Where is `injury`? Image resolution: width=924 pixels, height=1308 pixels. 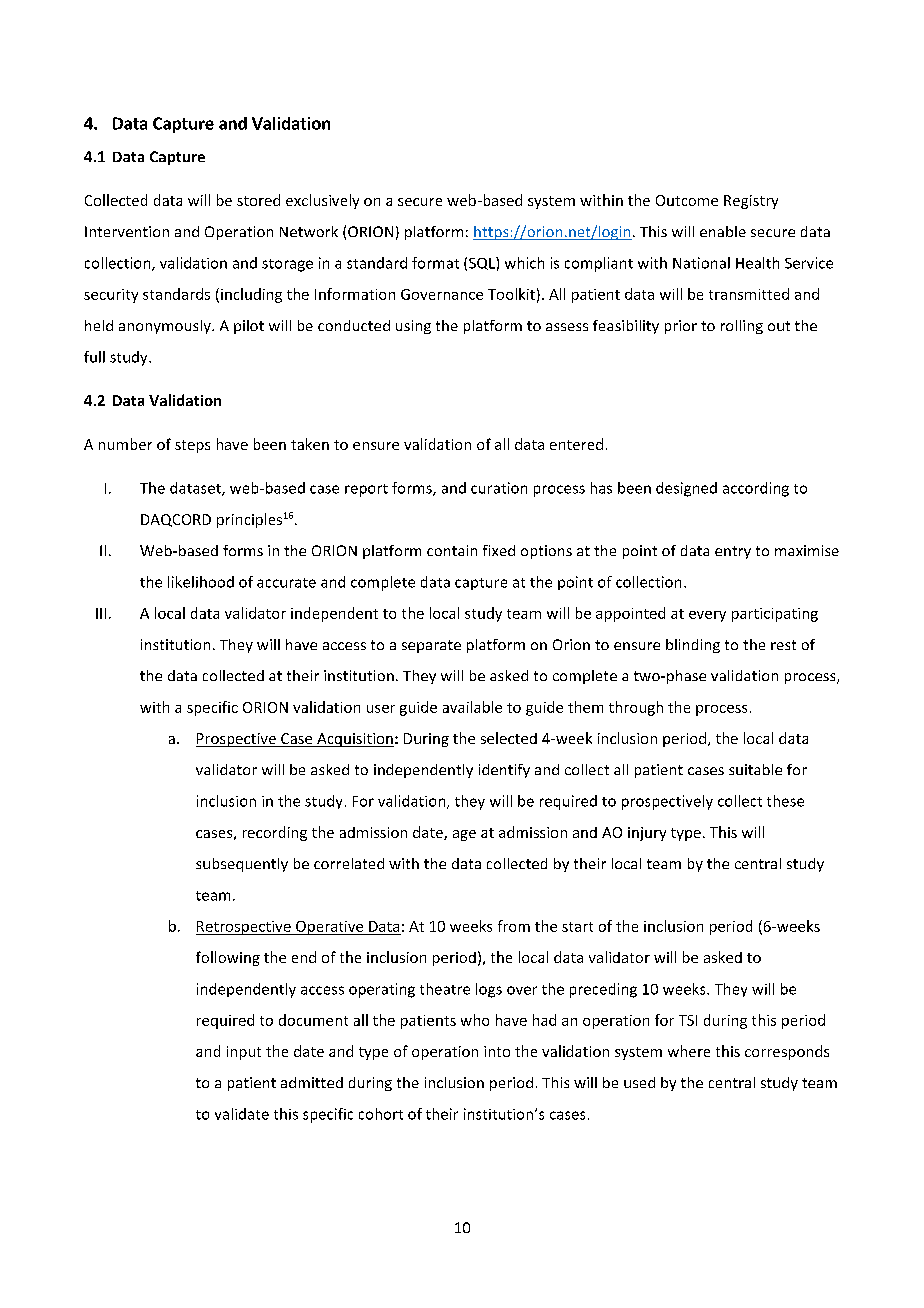 injury is located at coordinates (647, 834).
